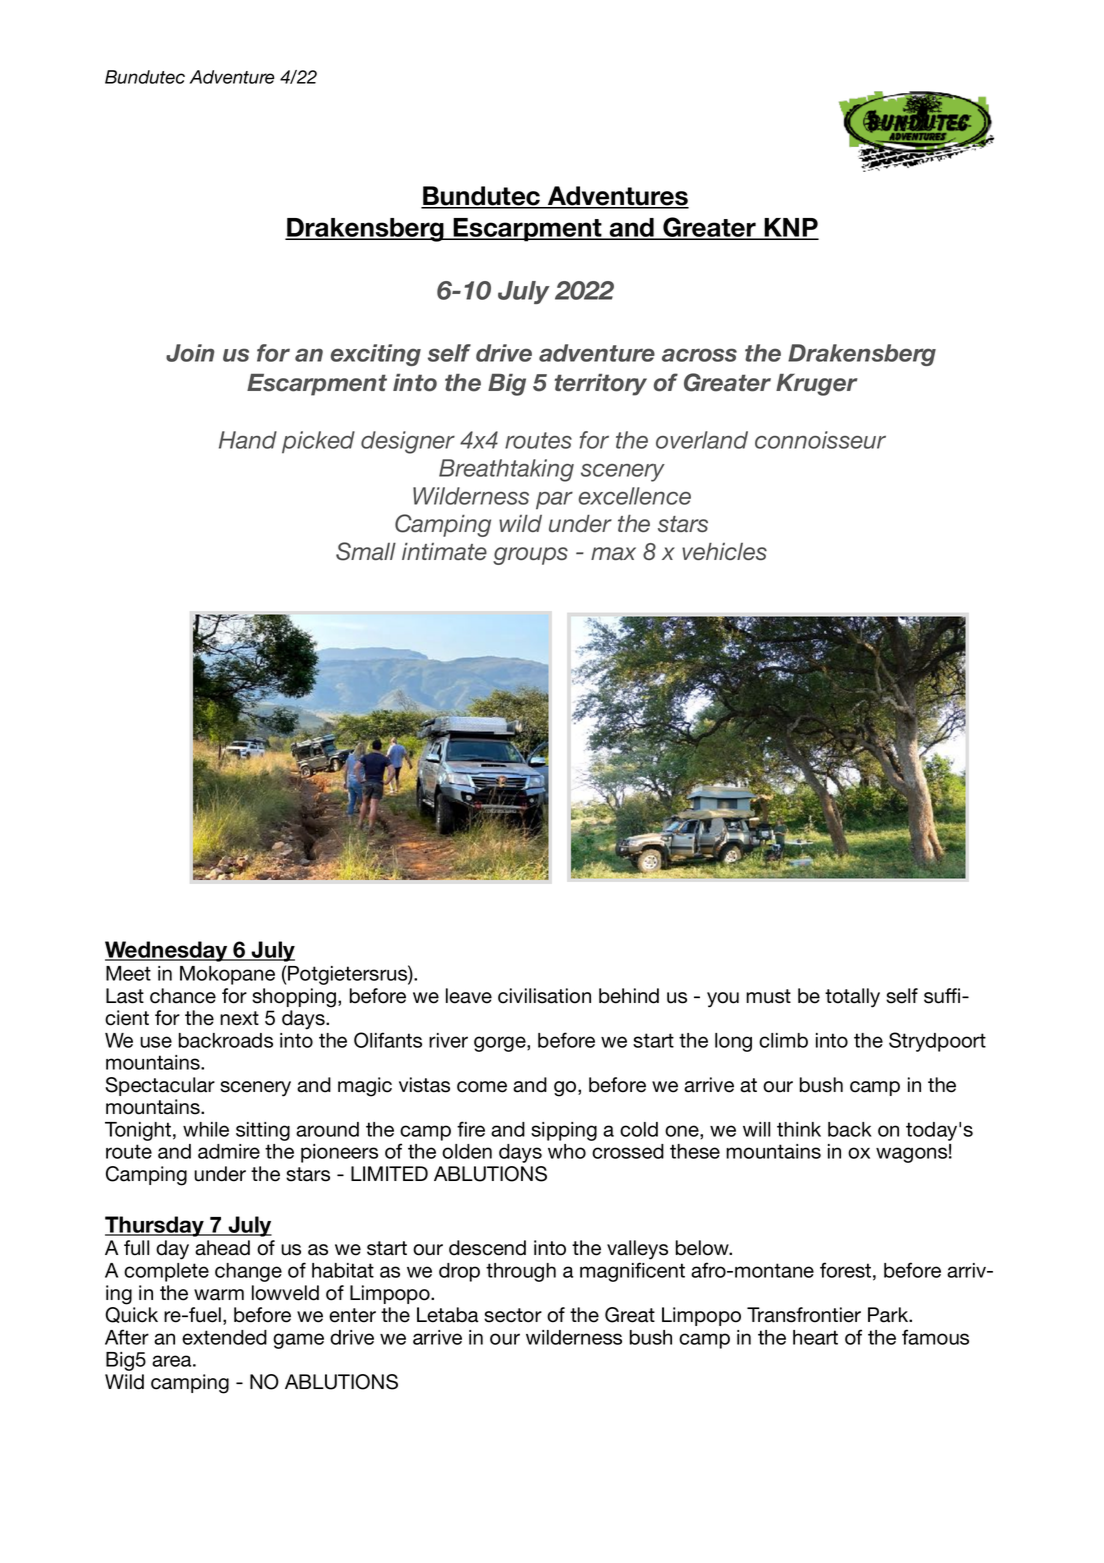 The height and width of the screenshot is (1563, 1104). Describe the element at coordinates (600, 385) in the screenshot. I see `territory` at that location.
